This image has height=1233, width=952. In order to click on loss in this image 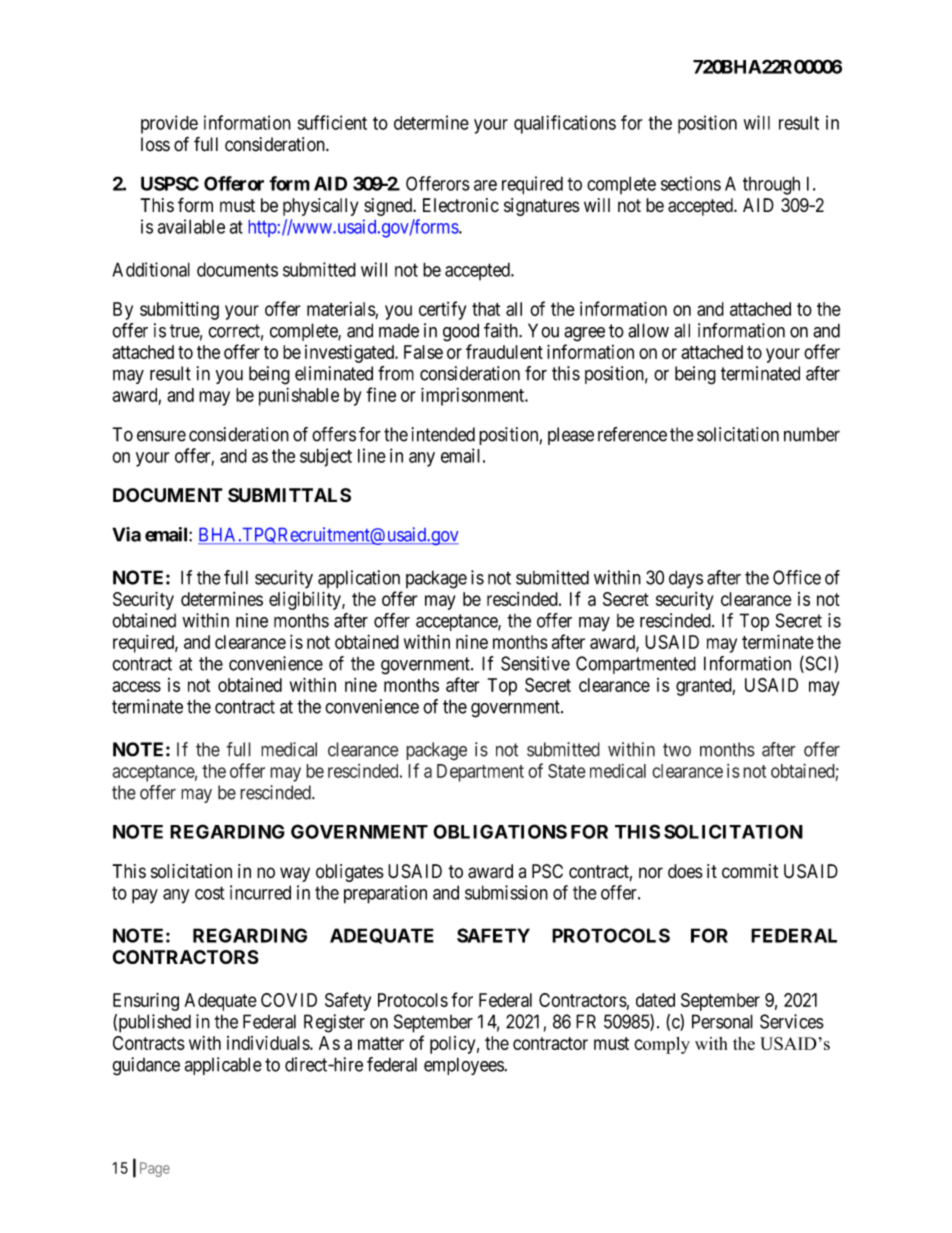, I will do `click(155, 144)`.
